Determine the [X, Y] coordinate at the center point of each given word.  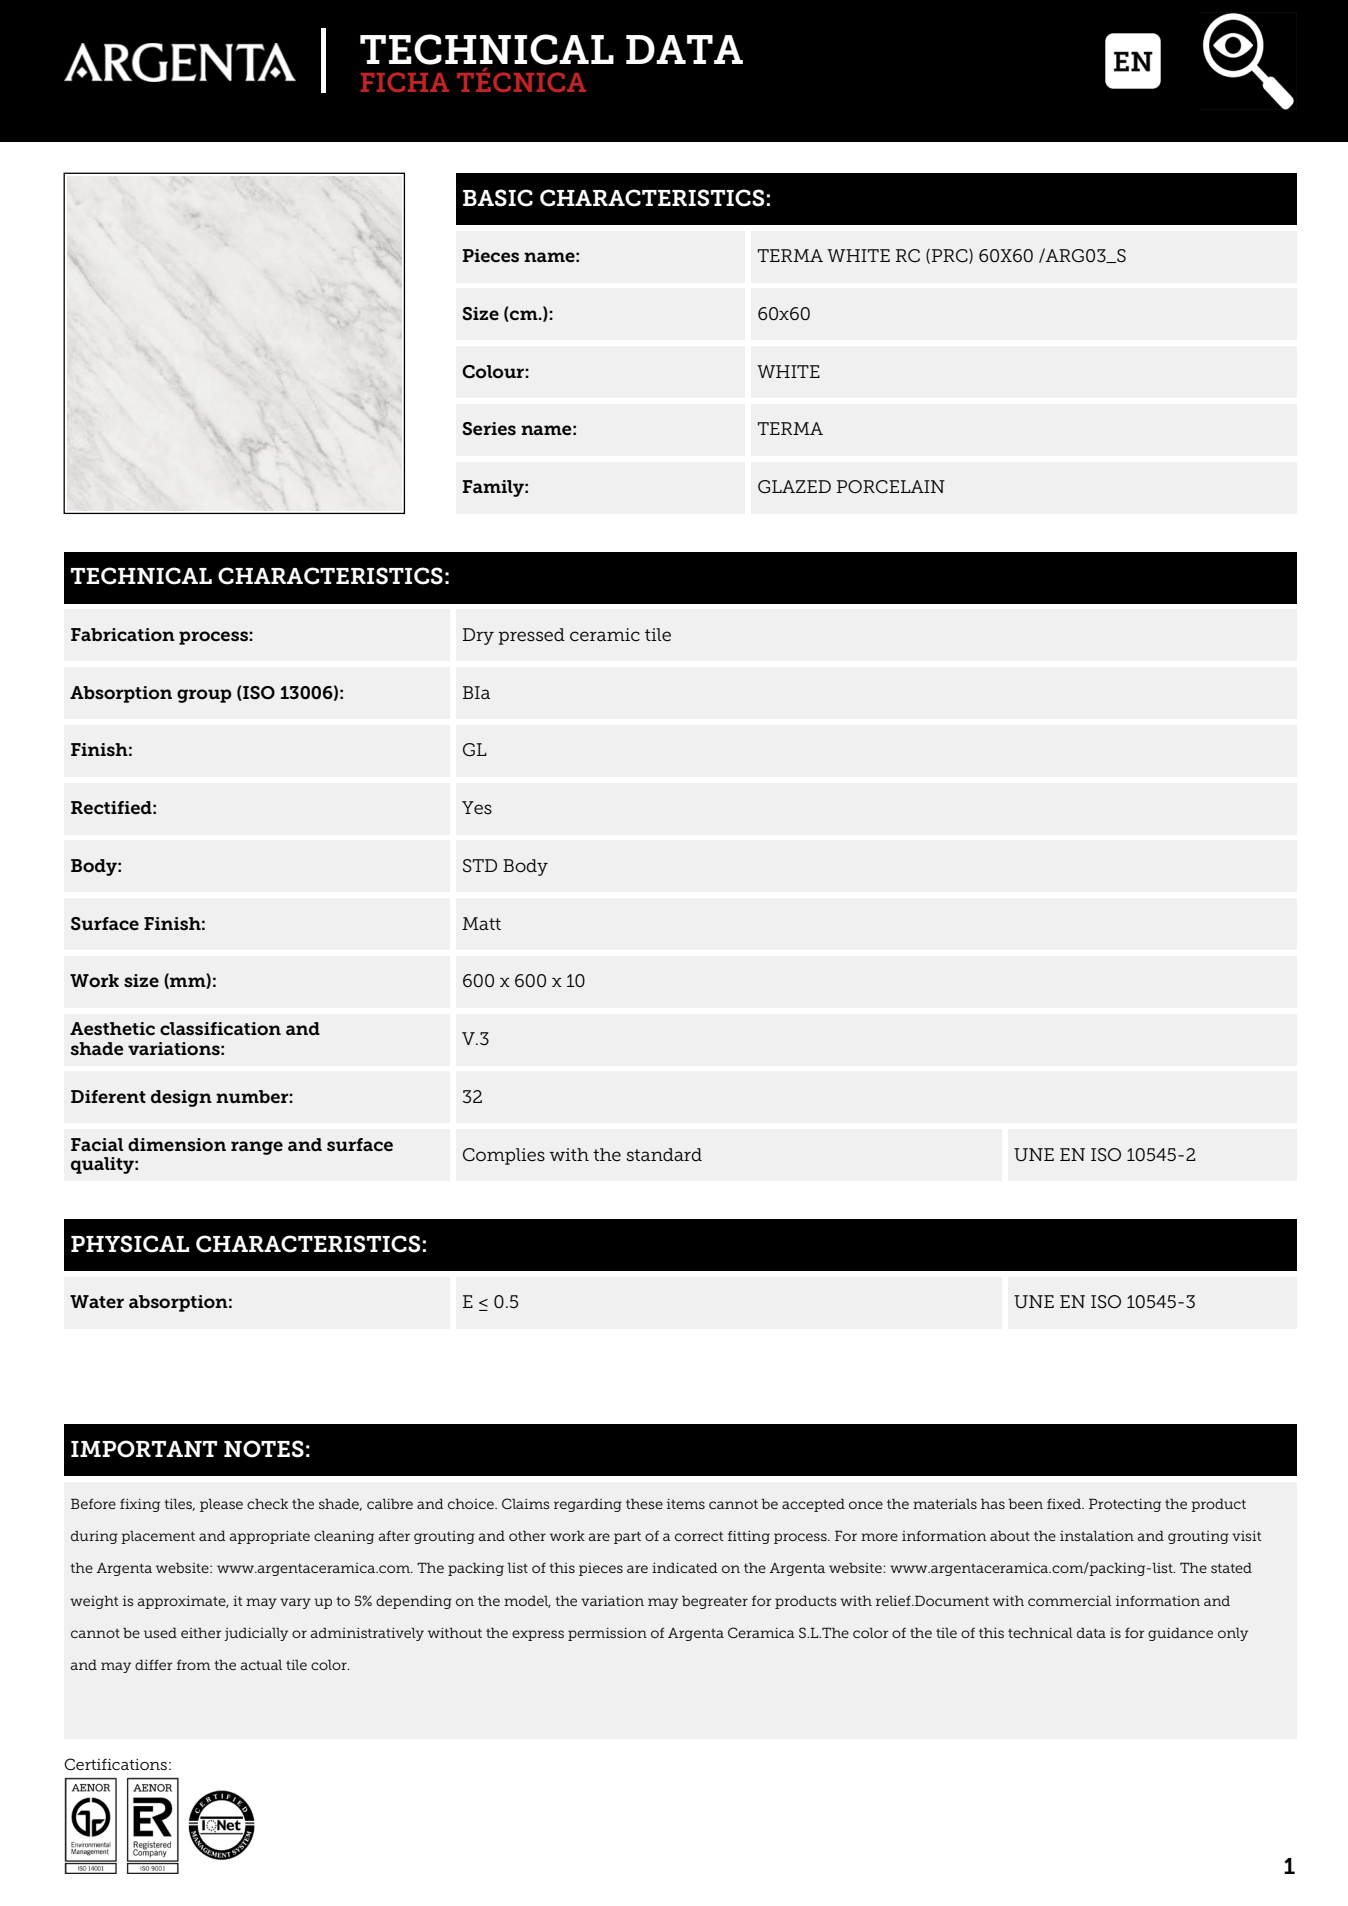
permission [607, 1634]
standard [664, 1155]
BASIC [498, 198]
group [204, 696]
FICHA [405, 82]
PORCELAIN [891, 487]
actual [261, 1664]
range [257, 1148]
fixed [1065, 1503]
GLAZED [794, 487]
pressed [531, 636]
